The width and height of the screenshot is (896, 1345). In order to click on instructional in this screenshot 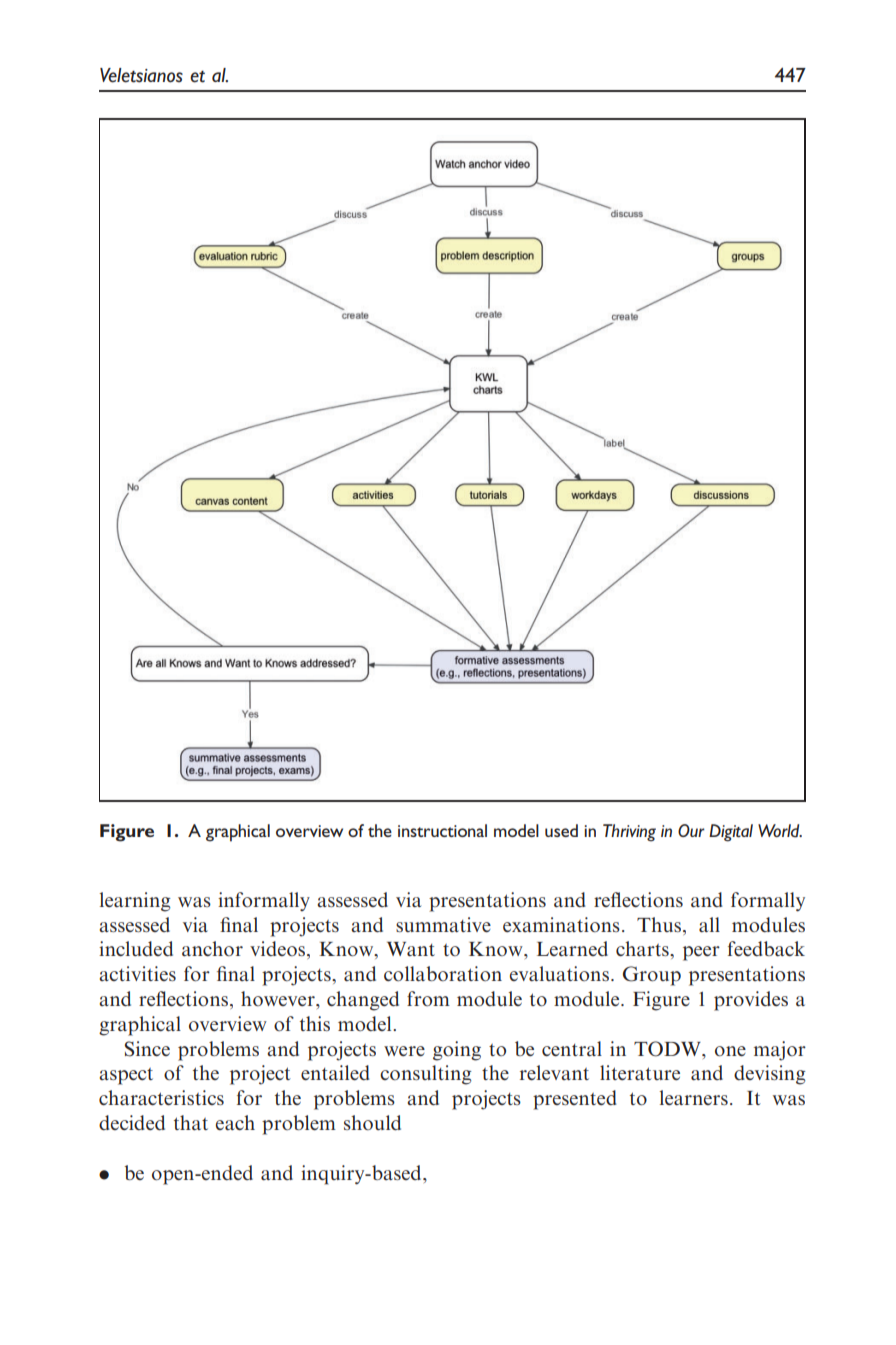, I will do `click(442, 830)`.
